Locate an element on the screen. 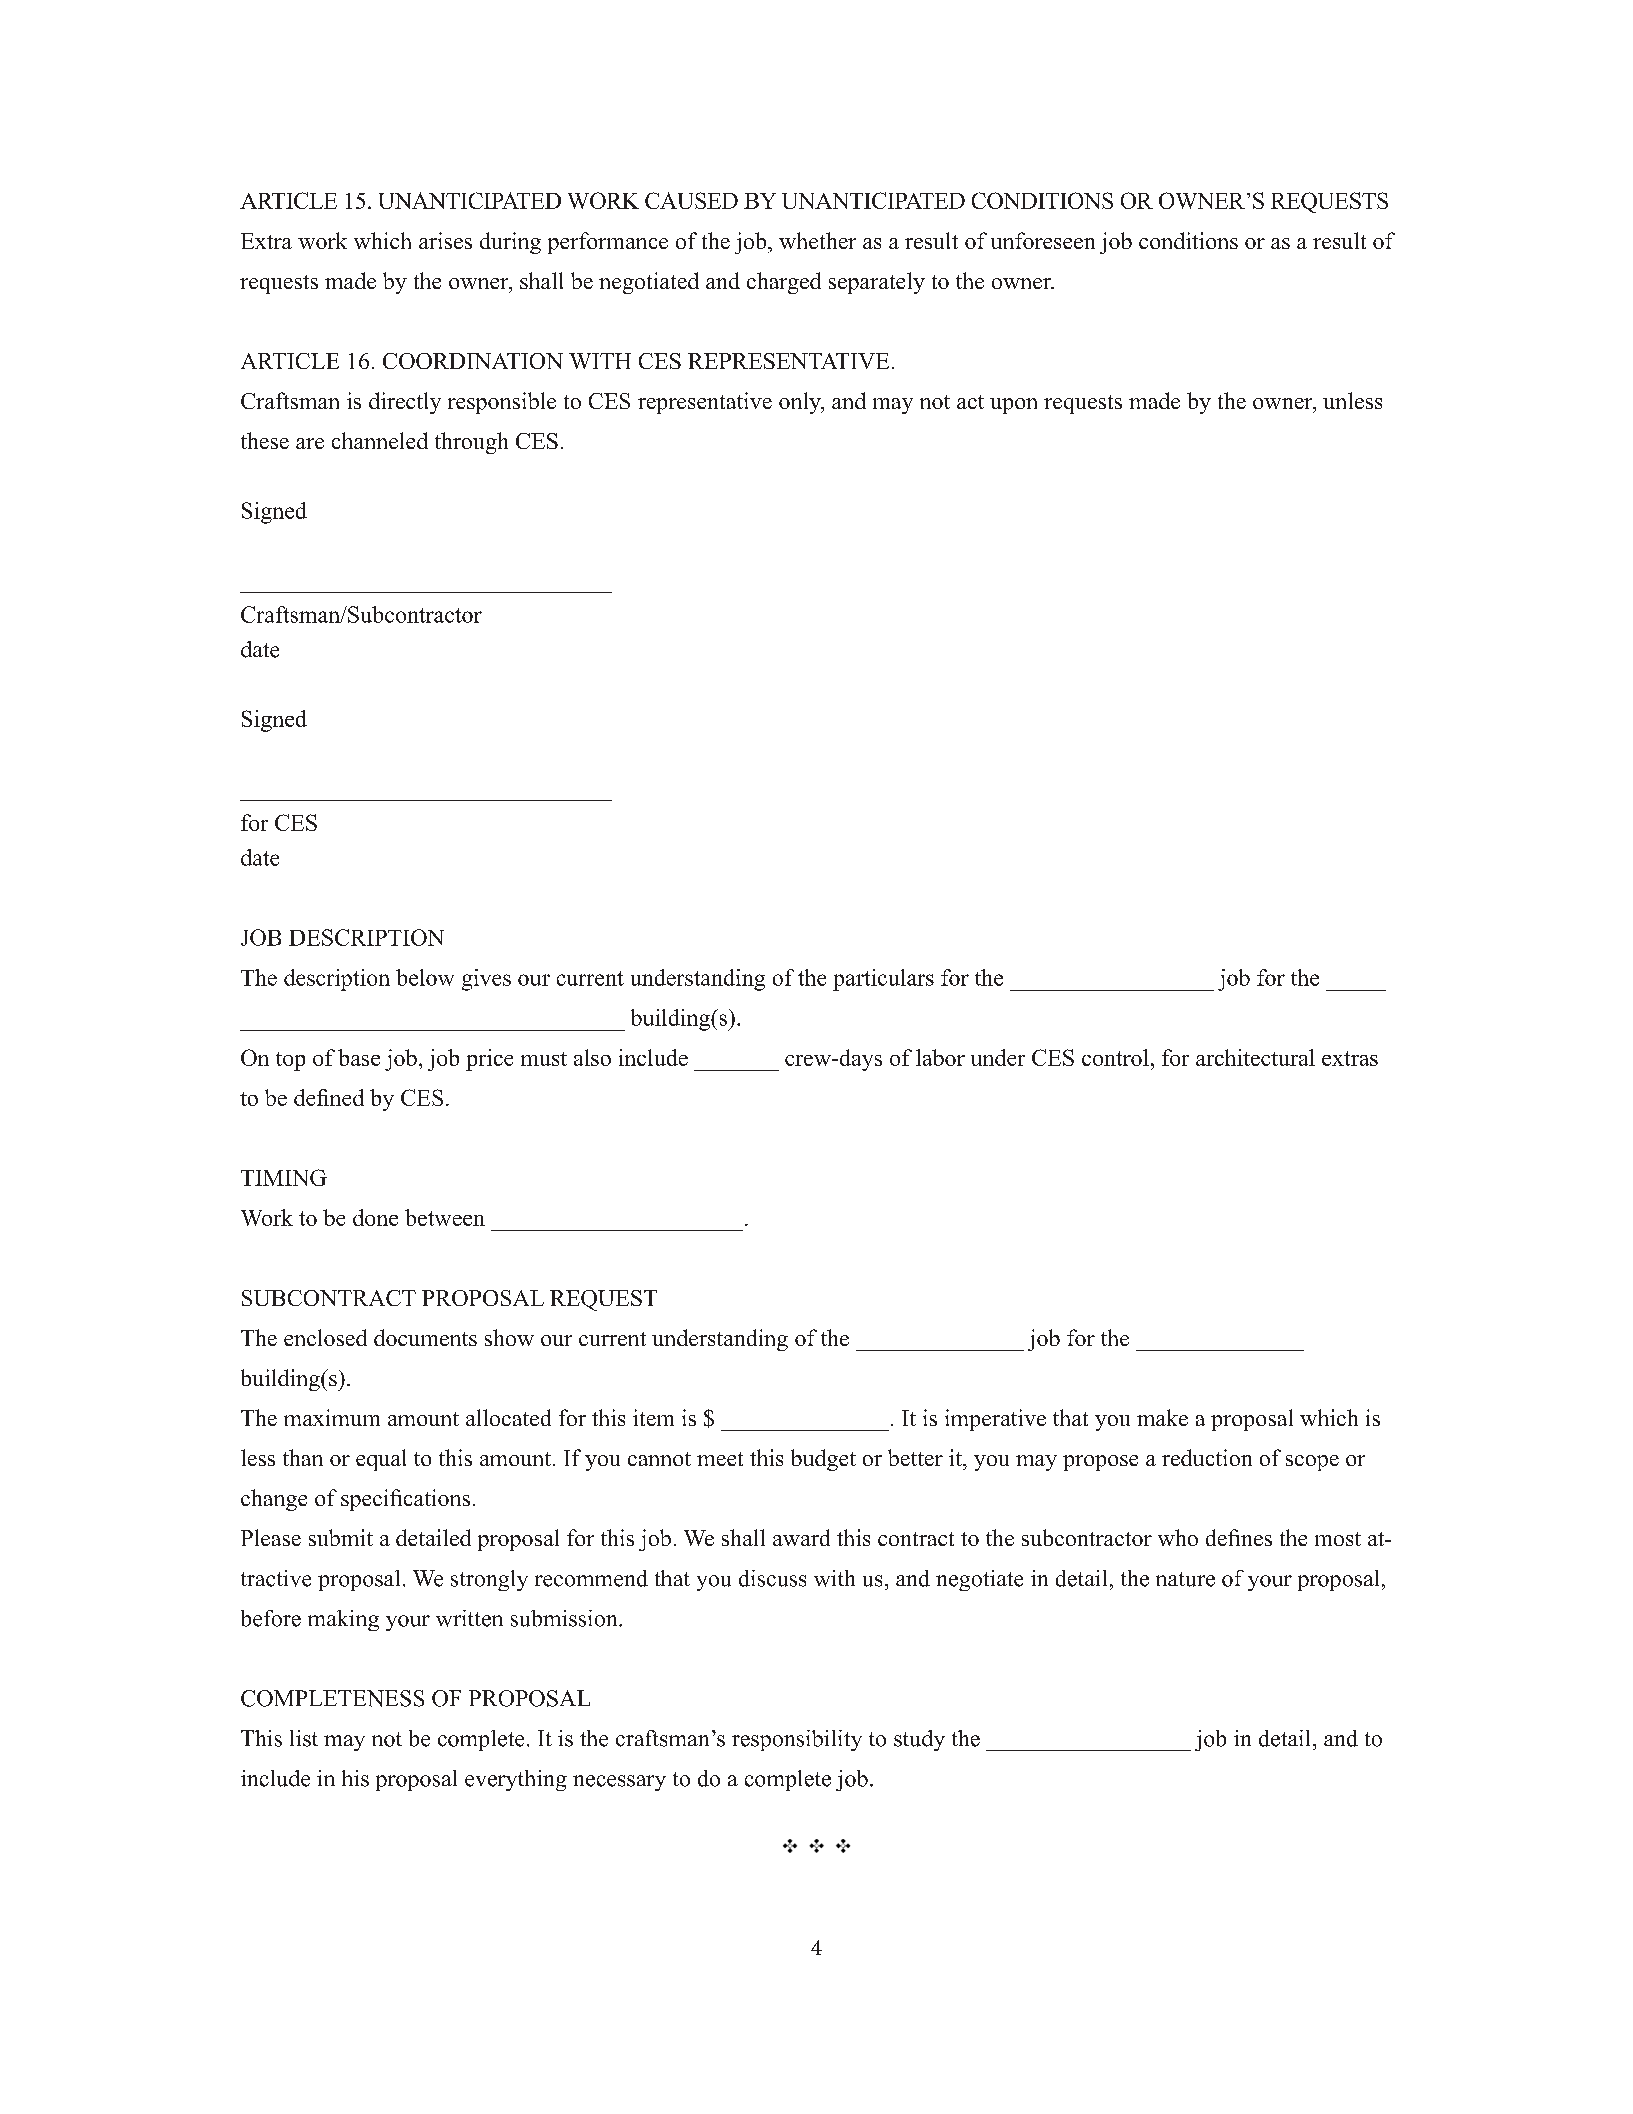 The width and height of the screenshot is (1633, 2114). architectural is located at coordinates (1255, 1057).
